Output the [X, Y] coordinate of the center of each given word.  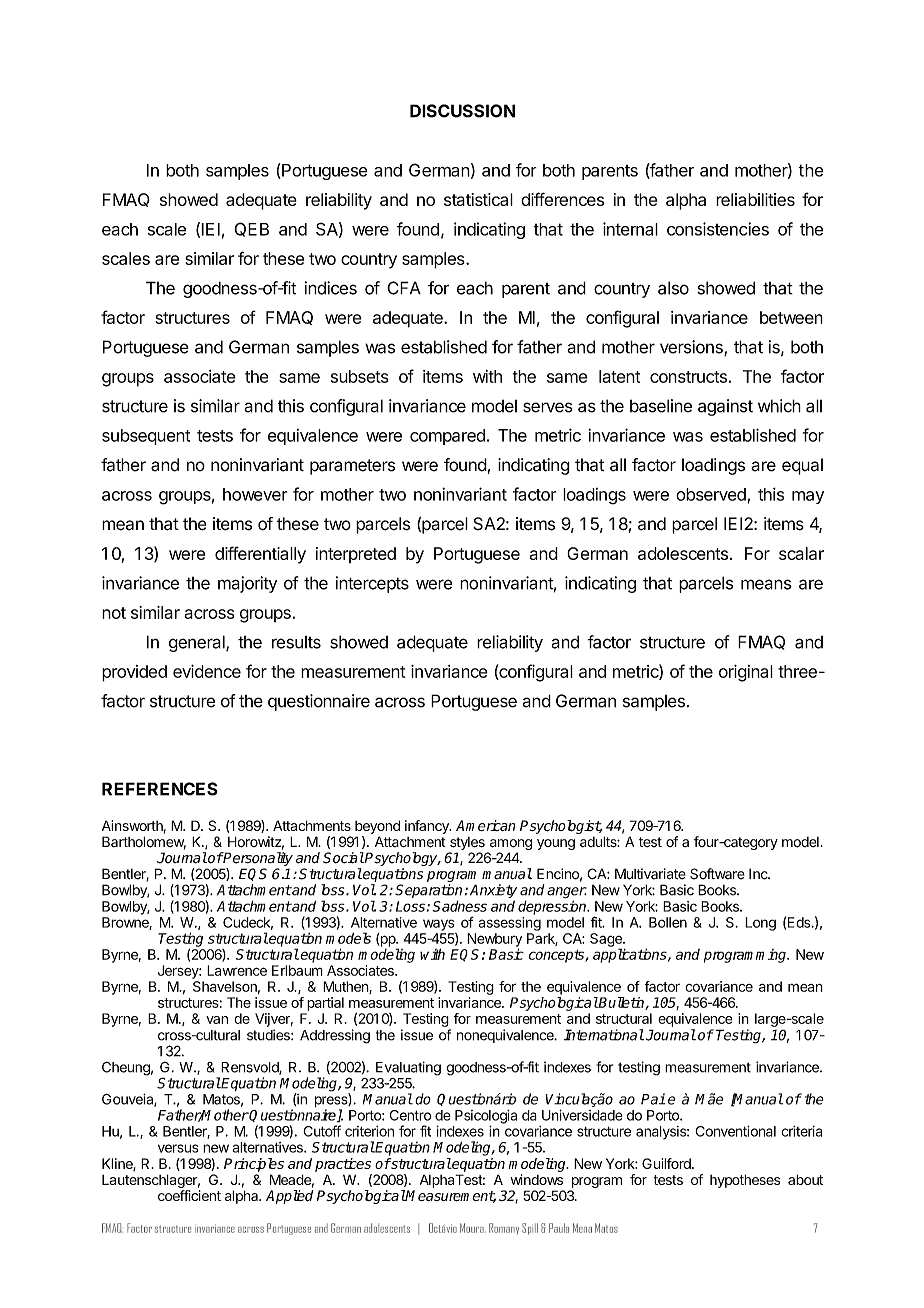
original [746, 673]
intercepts [372, 584]
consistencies [718, 229]
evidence [207, 671]
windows [537, 1179]
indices [331, 288]
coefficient [189, 1195]
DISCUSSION [462, 111]
